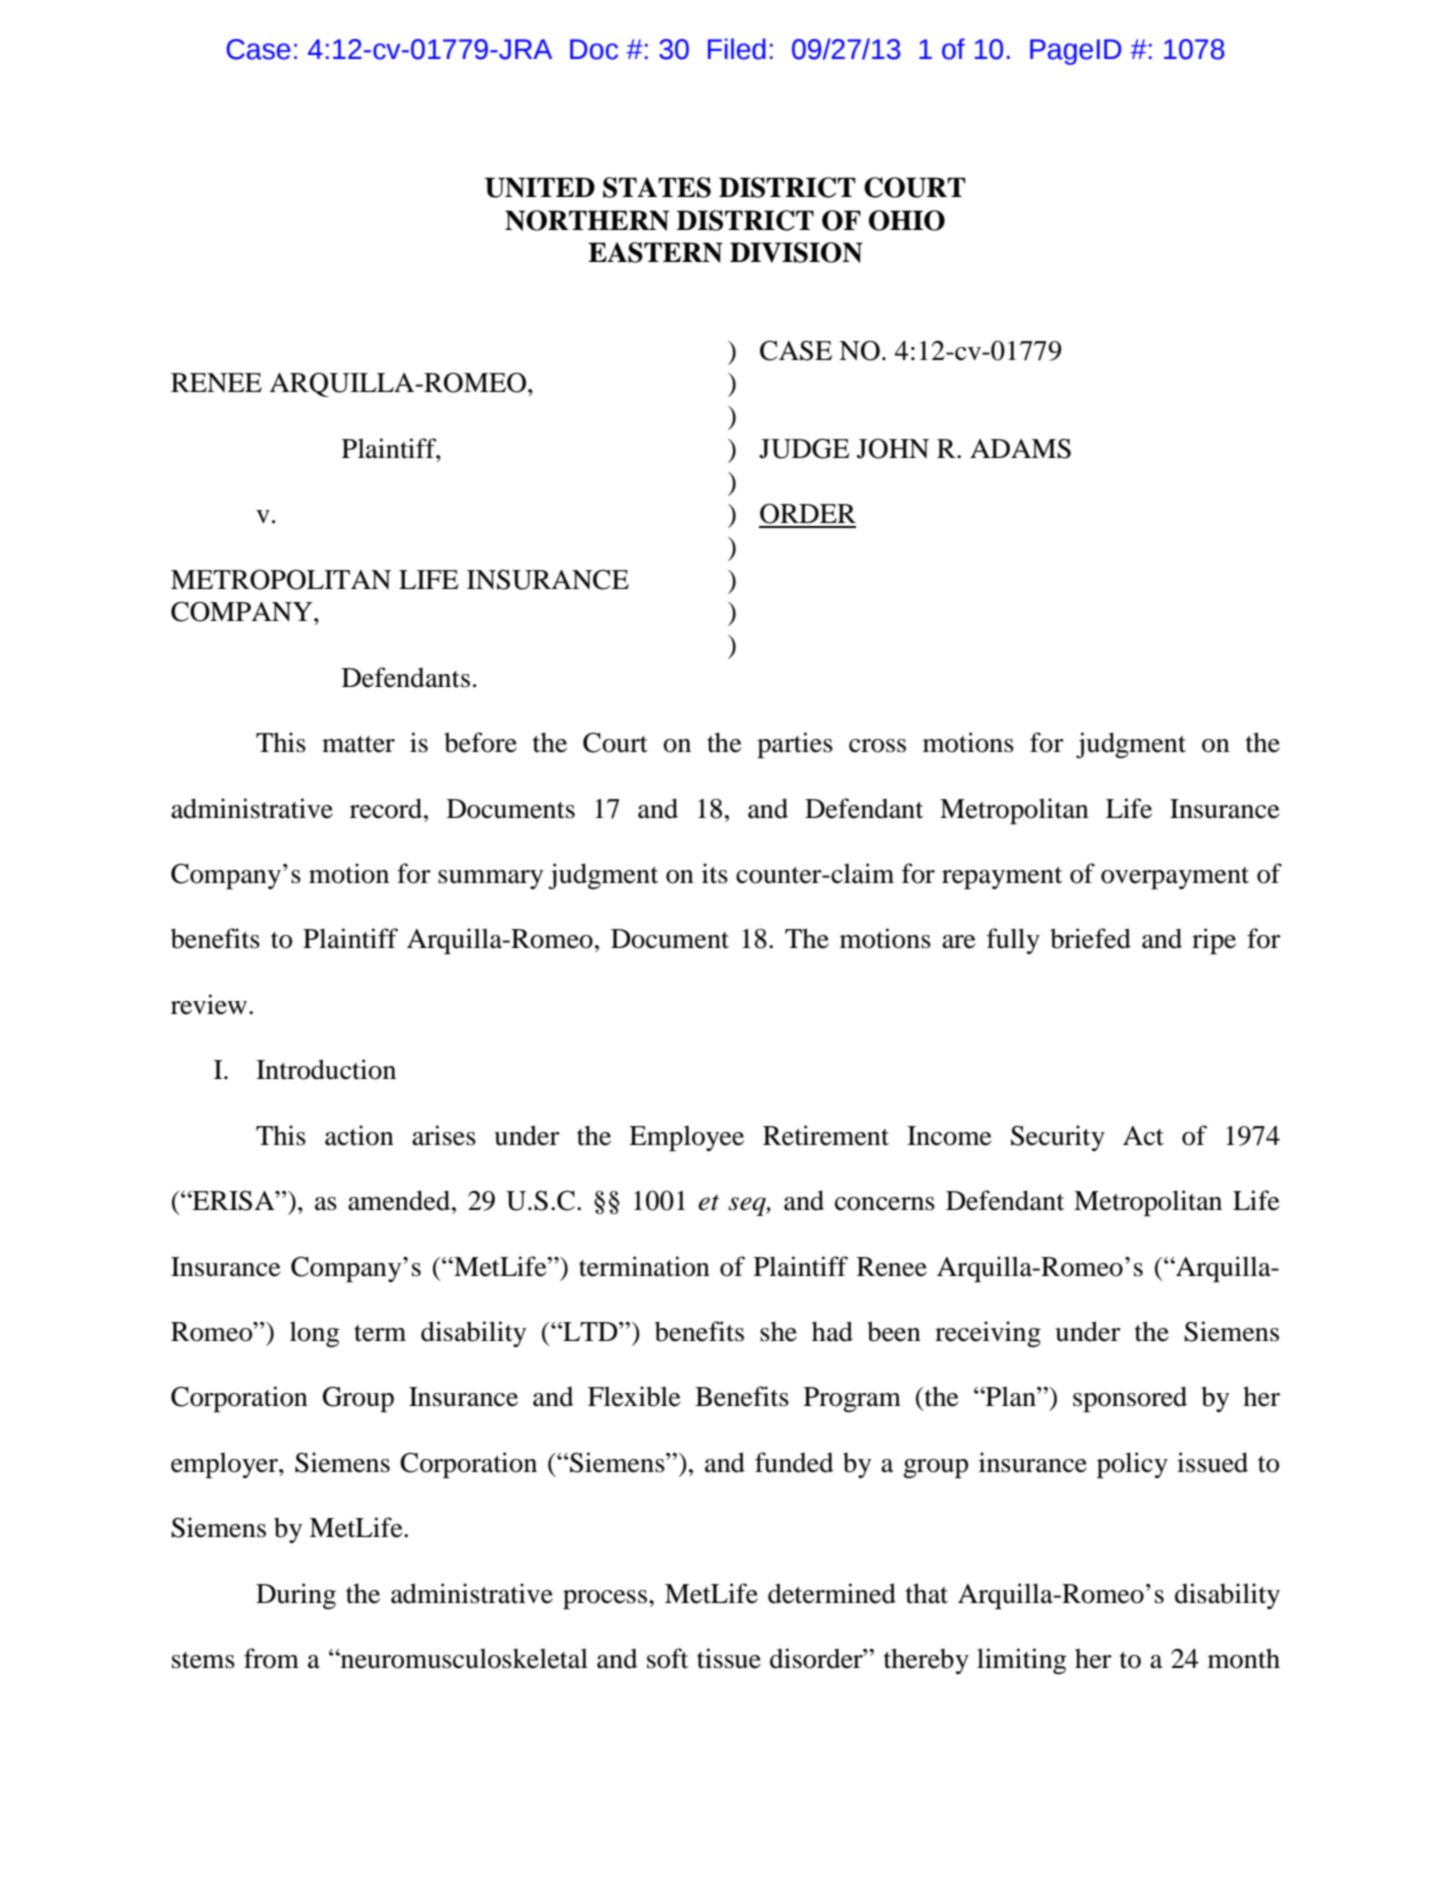 This screenshot has width=1451, height=1877. What do you see at coordinates (1020, 449) in the screenshot?
I see `ADAMS` at bounding box center [1020, 449].
